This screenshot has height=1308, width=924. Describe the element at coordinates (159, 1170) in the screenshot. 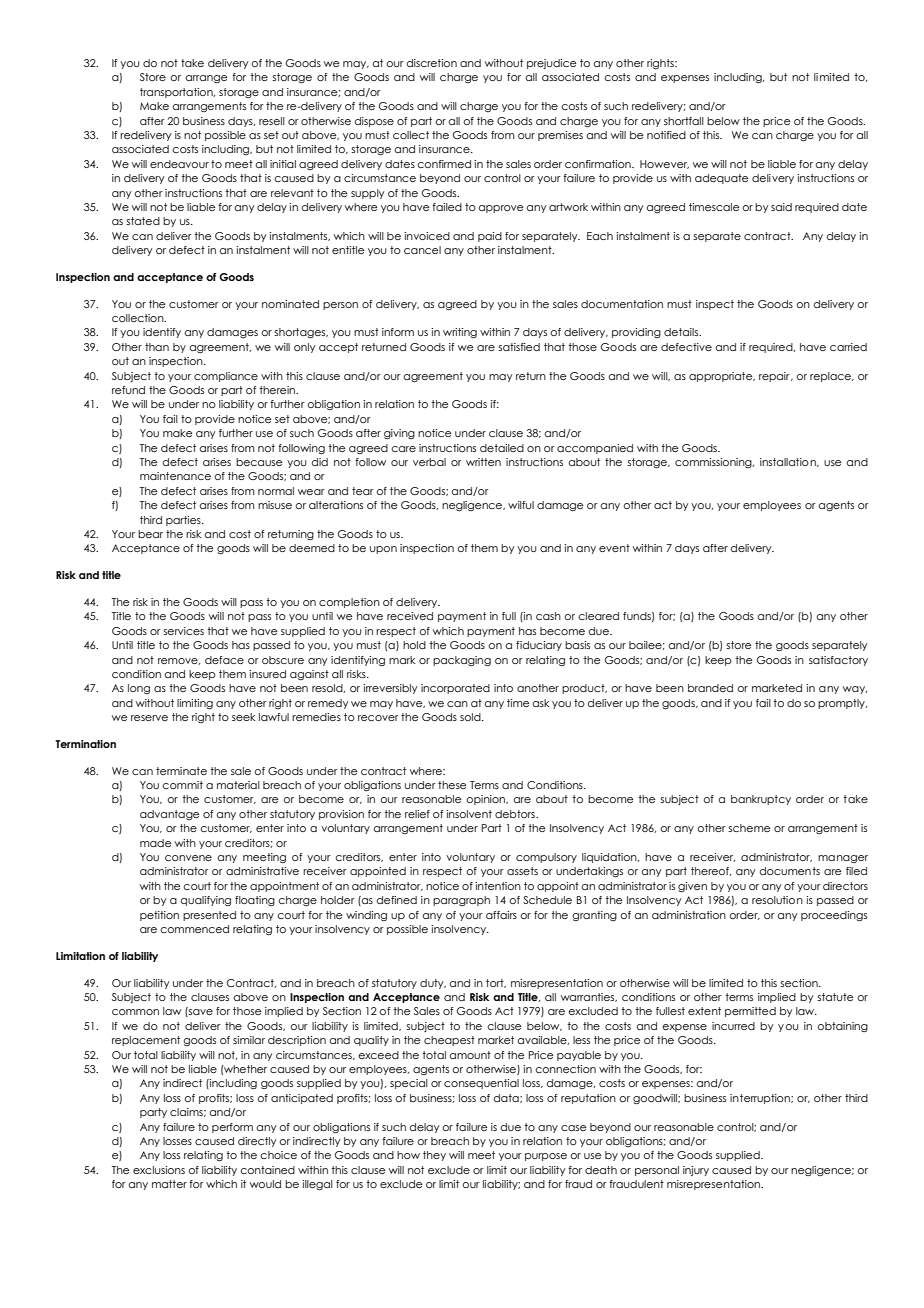

I see `exclusions` at that location.
